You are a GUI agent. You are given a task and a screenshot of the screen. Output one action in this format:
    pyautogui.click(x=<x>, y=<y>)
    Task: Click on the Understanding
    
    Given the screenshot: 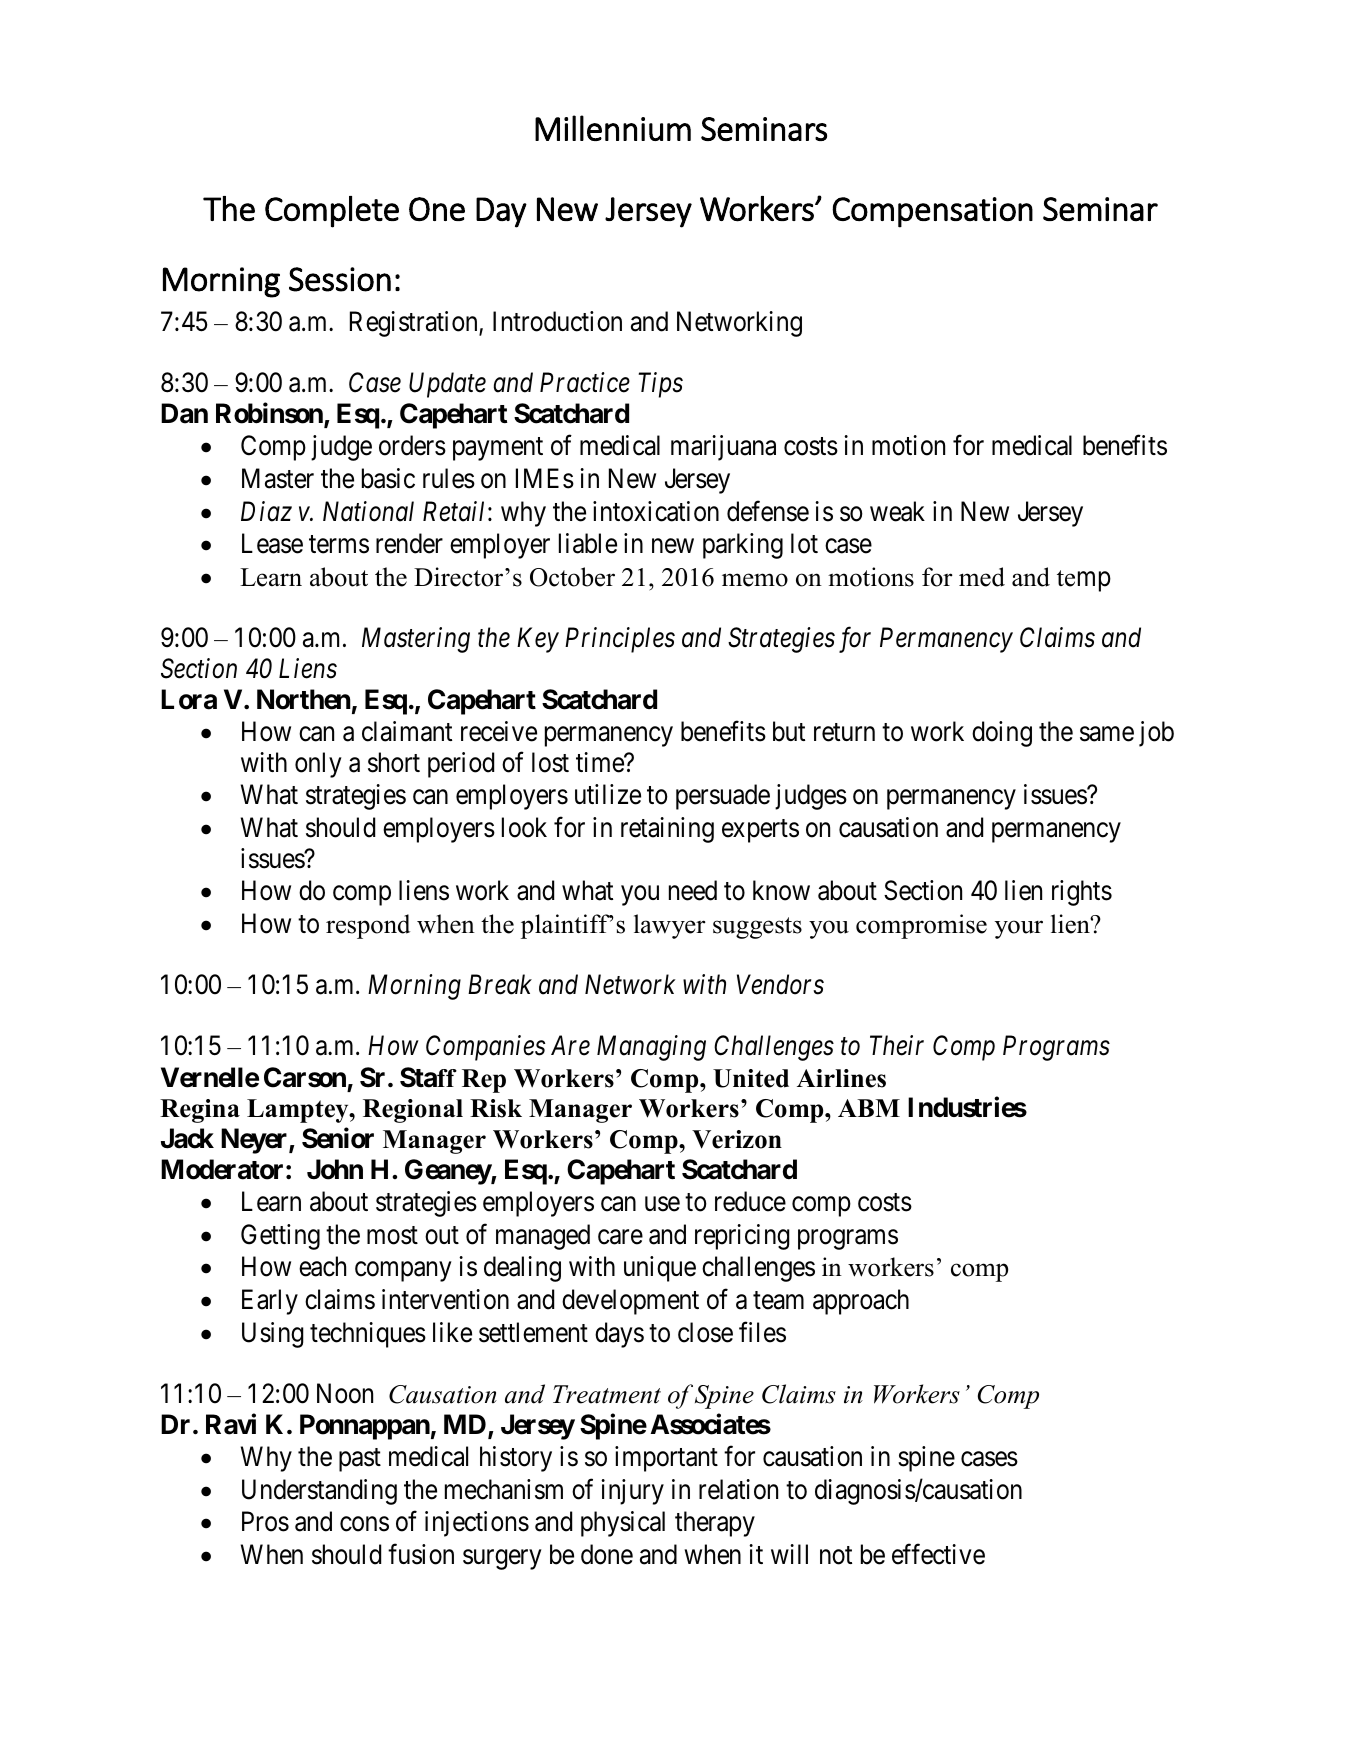 What is the action you would take?
    pyautogui.click(x=319, y=1492)
